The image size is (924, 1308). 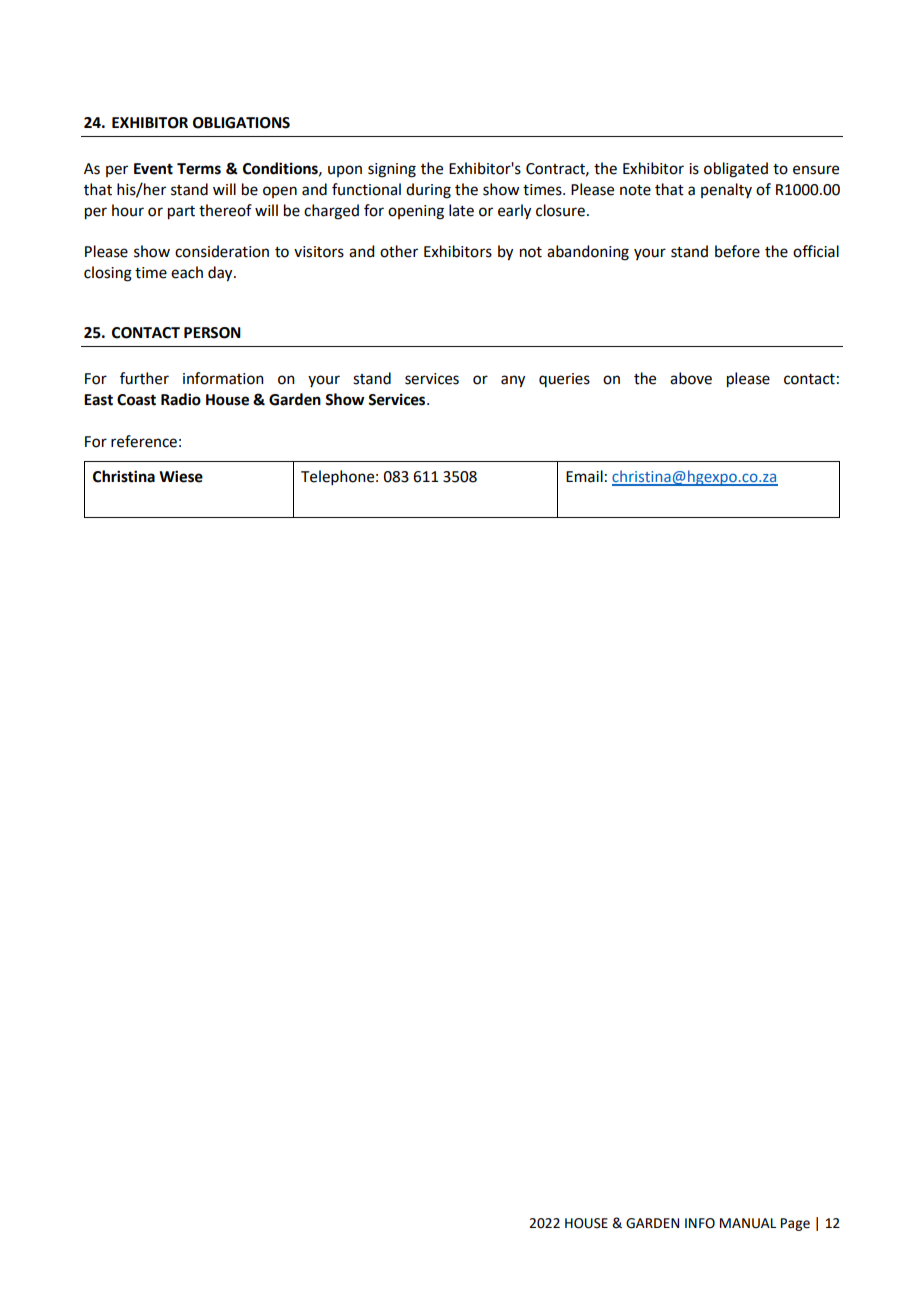 I want to click on Page, so click(x=795, y=1224).
